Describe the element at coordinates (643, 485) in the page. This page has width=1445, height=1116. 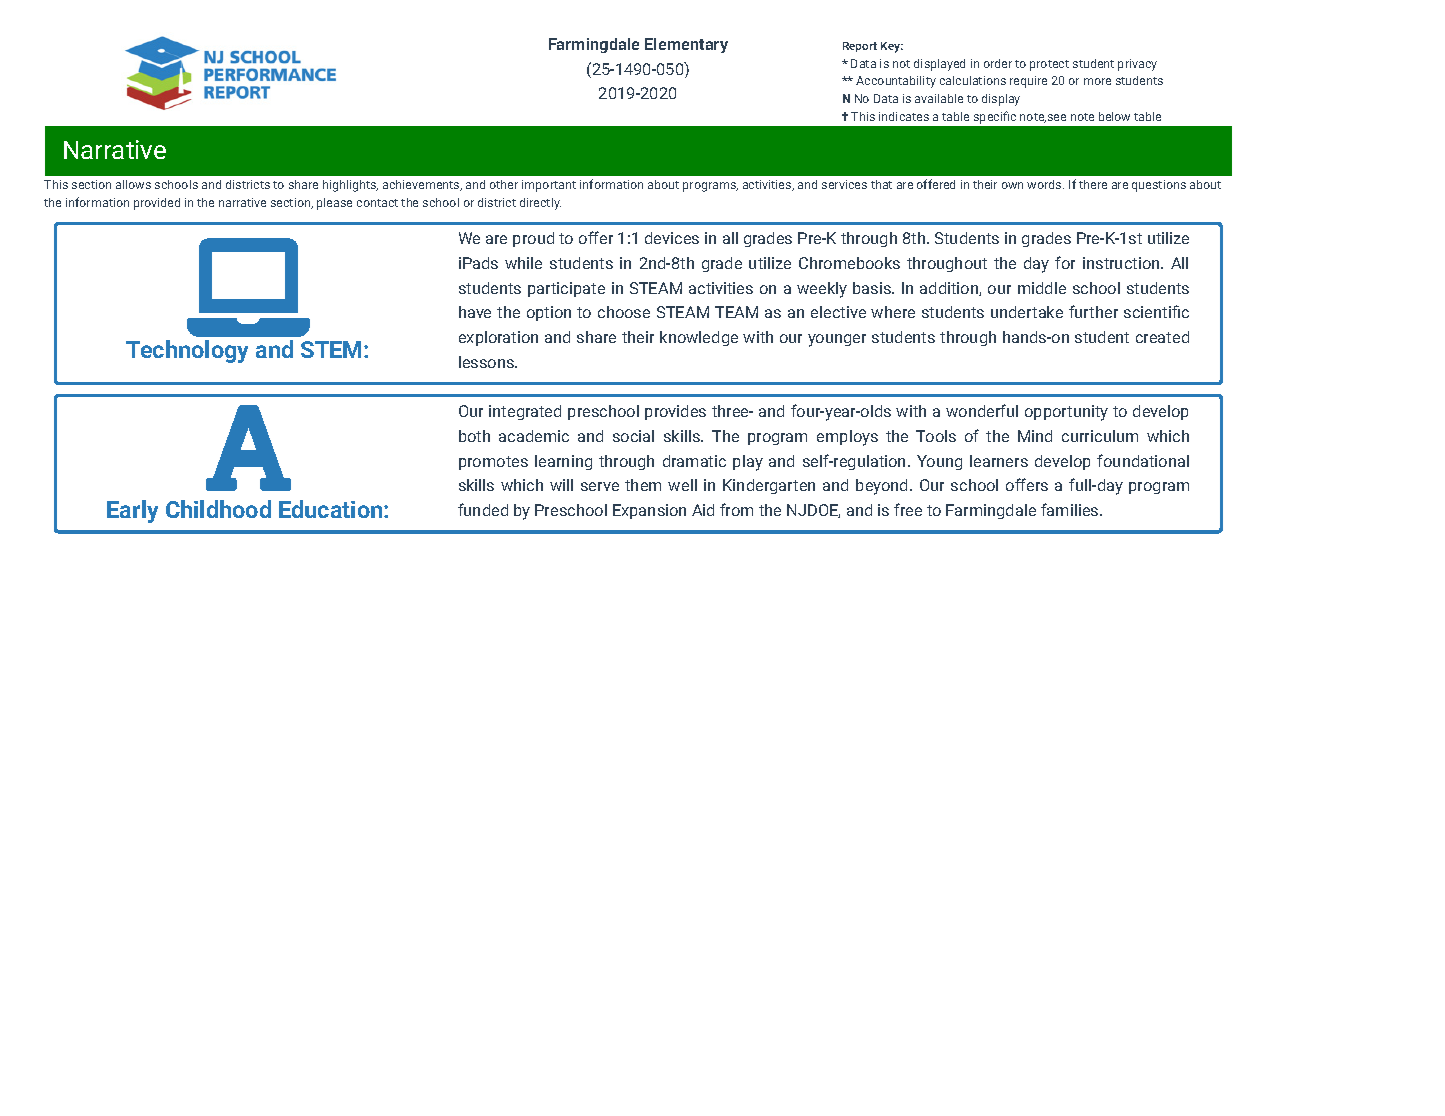
I see `them` at that location.
